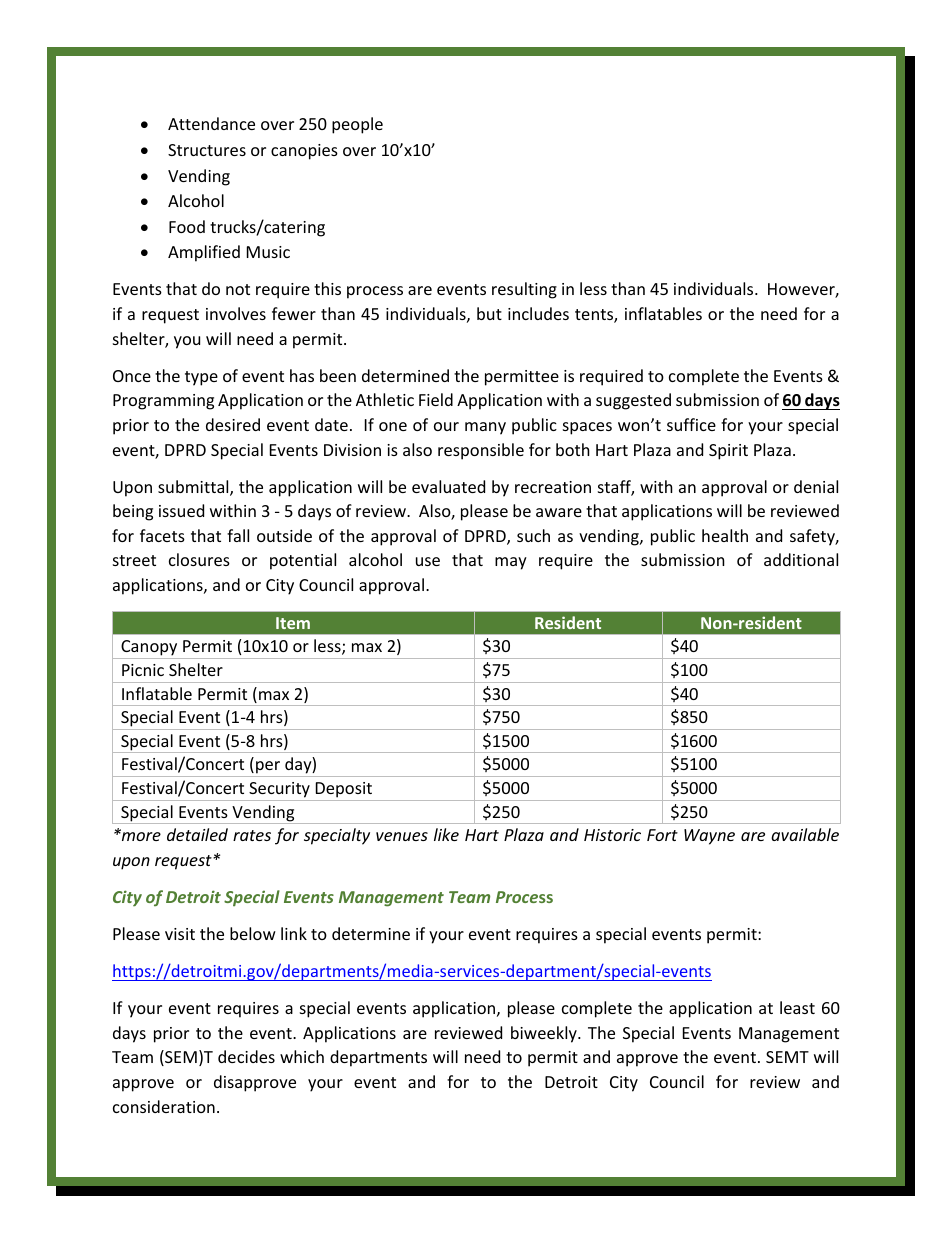 The width and height of the image is (952, 1233). What do you see at coordinates (545, 1034) in the image?
I see `biweekly` at bounding box center [545, 1034].
